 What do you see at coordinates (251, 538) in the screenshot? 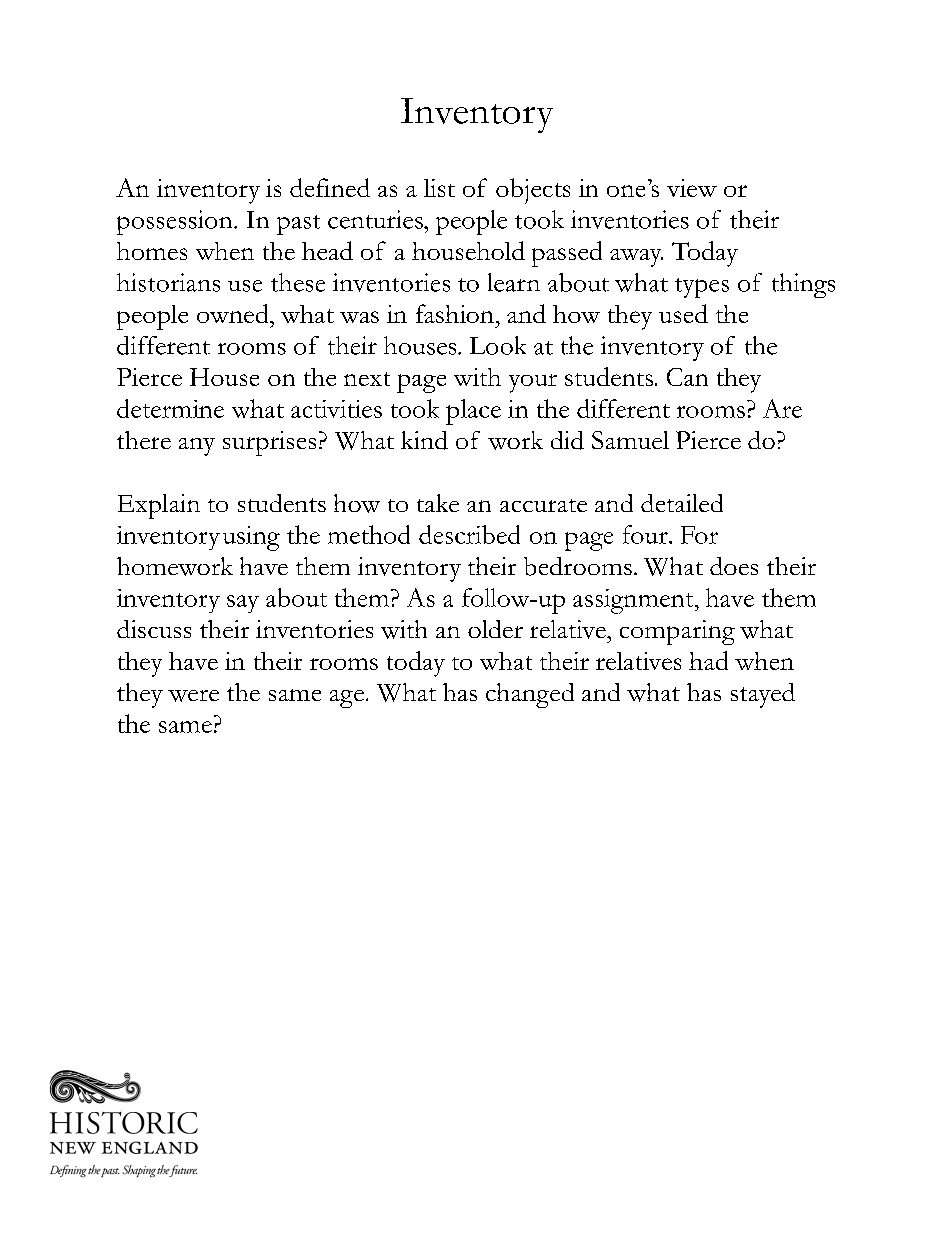
I see `using` at bounding box center [251, 538].
